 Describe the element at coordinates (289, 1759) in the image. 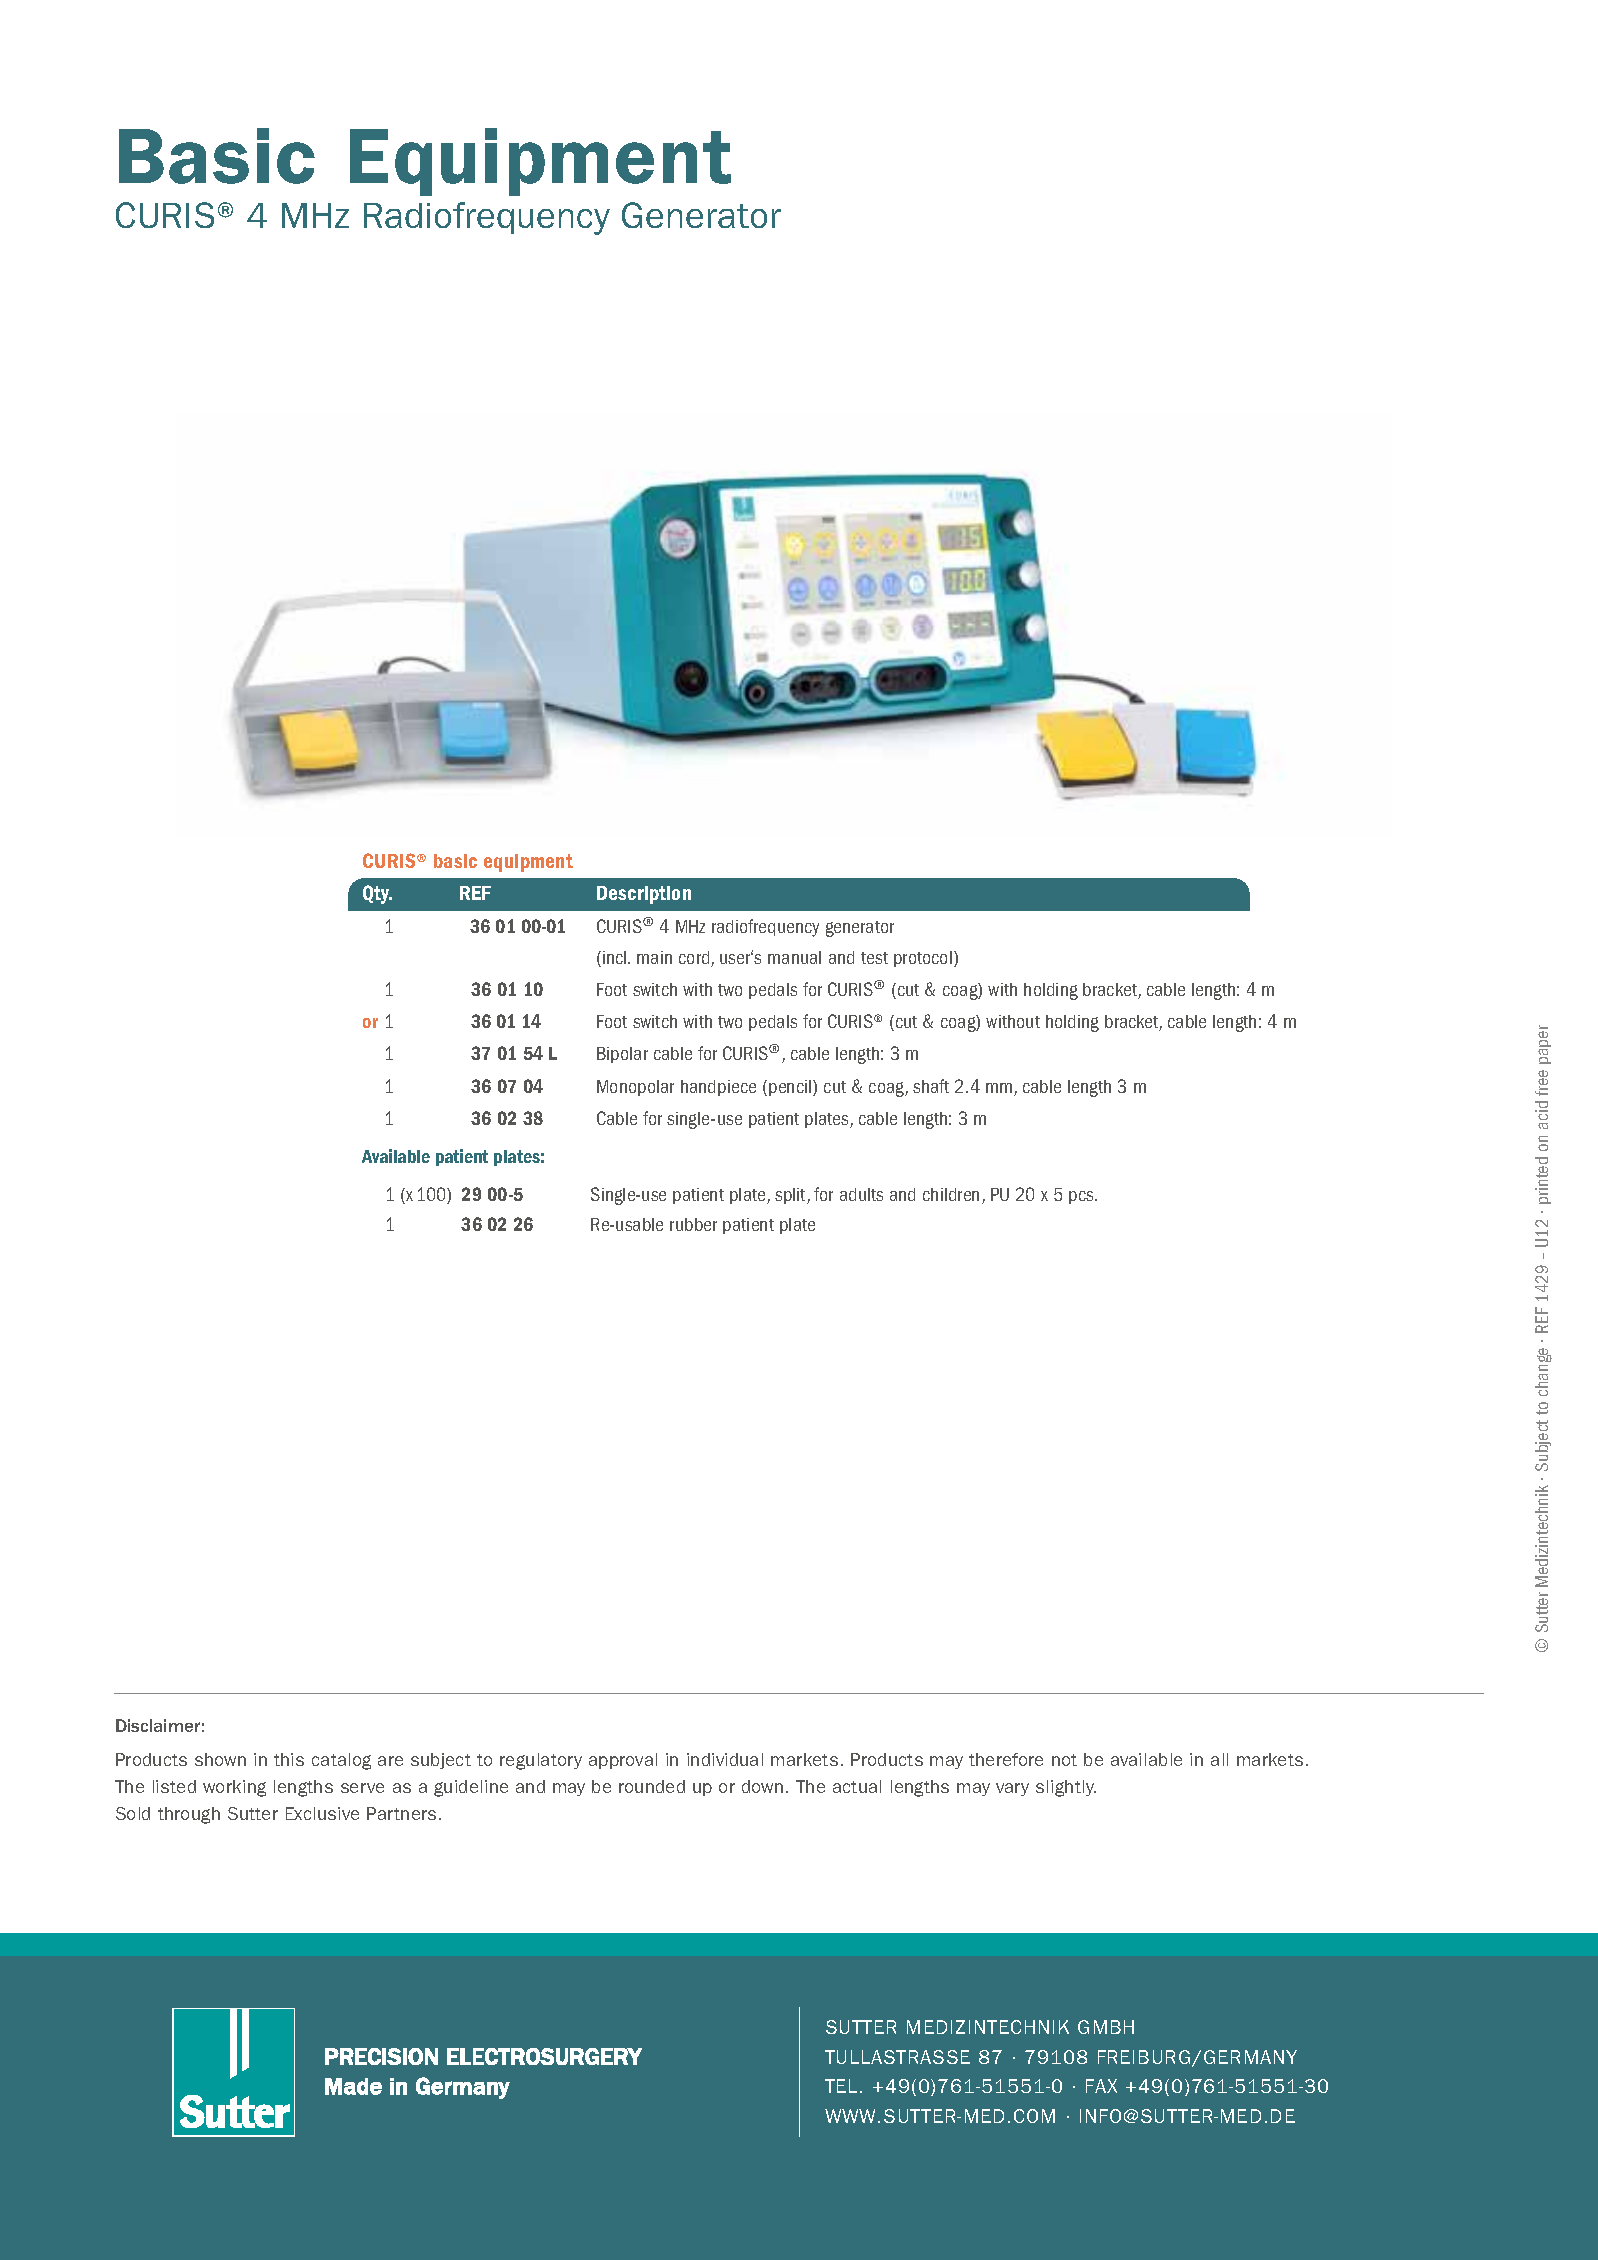

I see `this` at that location.
